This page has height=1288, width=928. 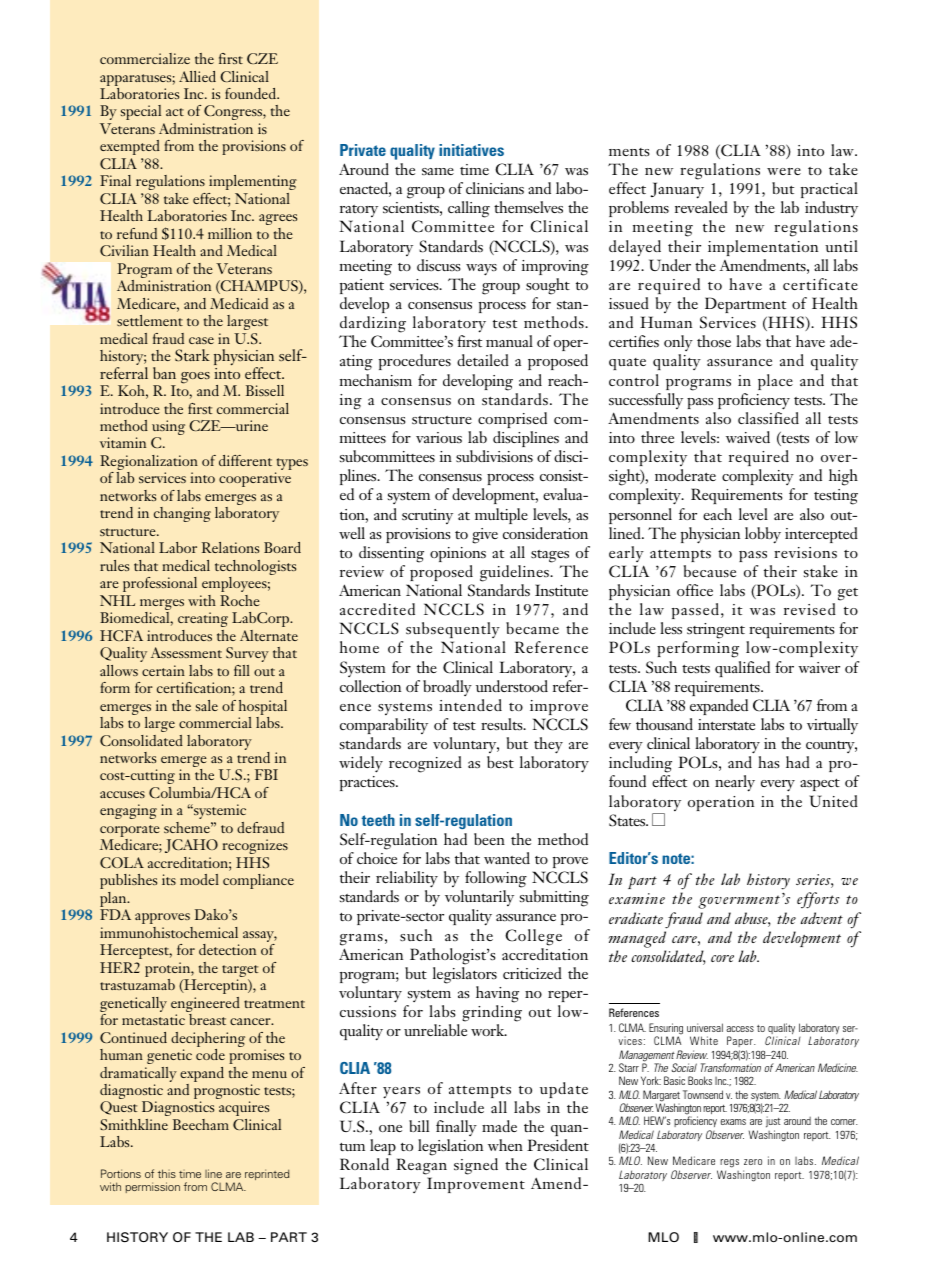 I want to click on Assessment, so click(x=186, y=652).
